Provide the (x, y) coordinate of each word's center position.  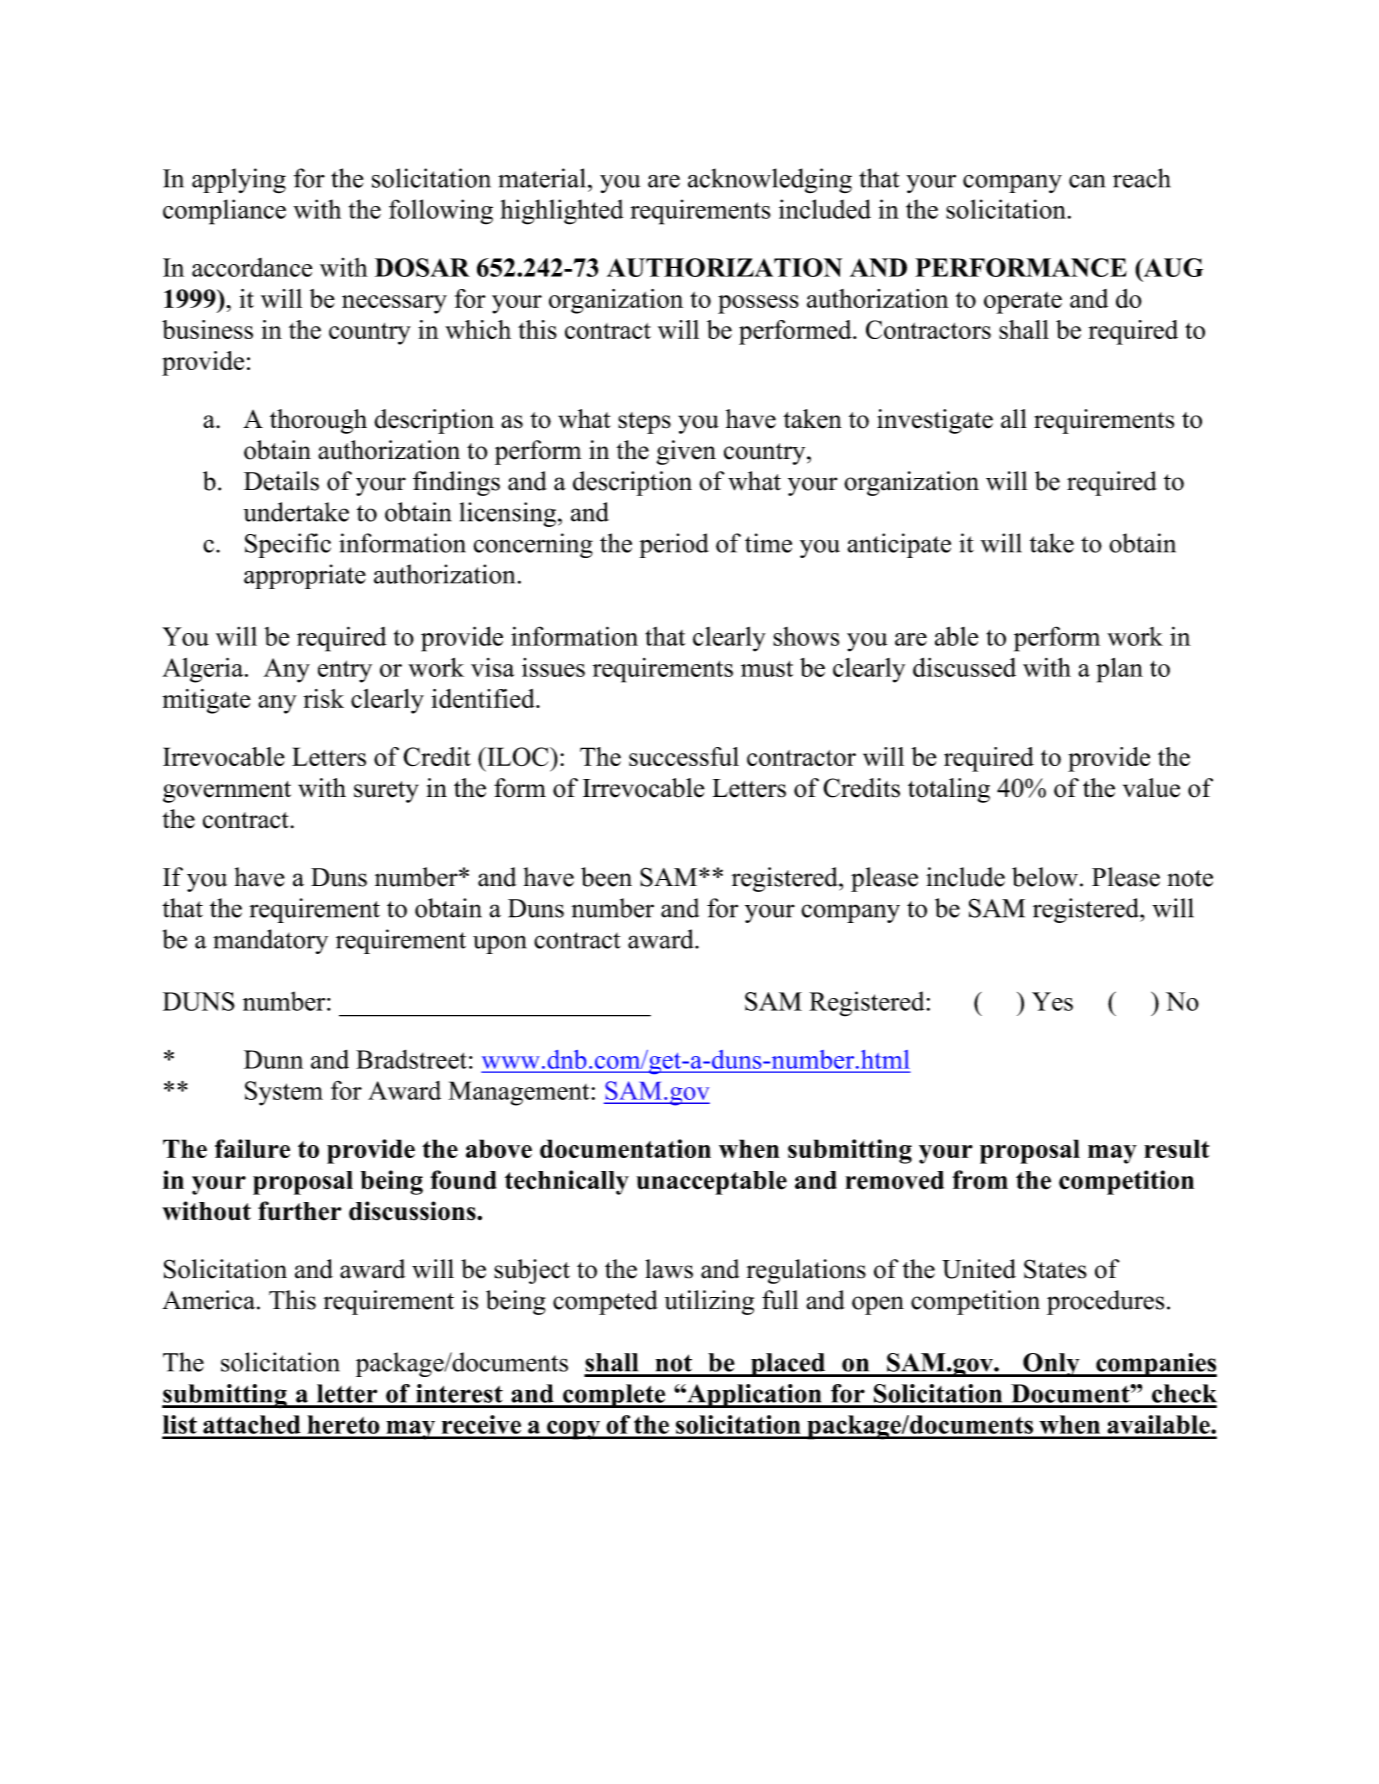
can (1087, 181)
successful (684, 756)
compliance (224, 212)
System (284, 1093)
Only (1051, 1365)
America (210, 1300)
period (674, 545)
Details (281, 481)
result (1176, 1148)
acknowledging (770, 180)
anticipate (899, 545)
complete (614, 1396)
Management (520, 1093)
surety (386, 792)
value (1151, 788)
